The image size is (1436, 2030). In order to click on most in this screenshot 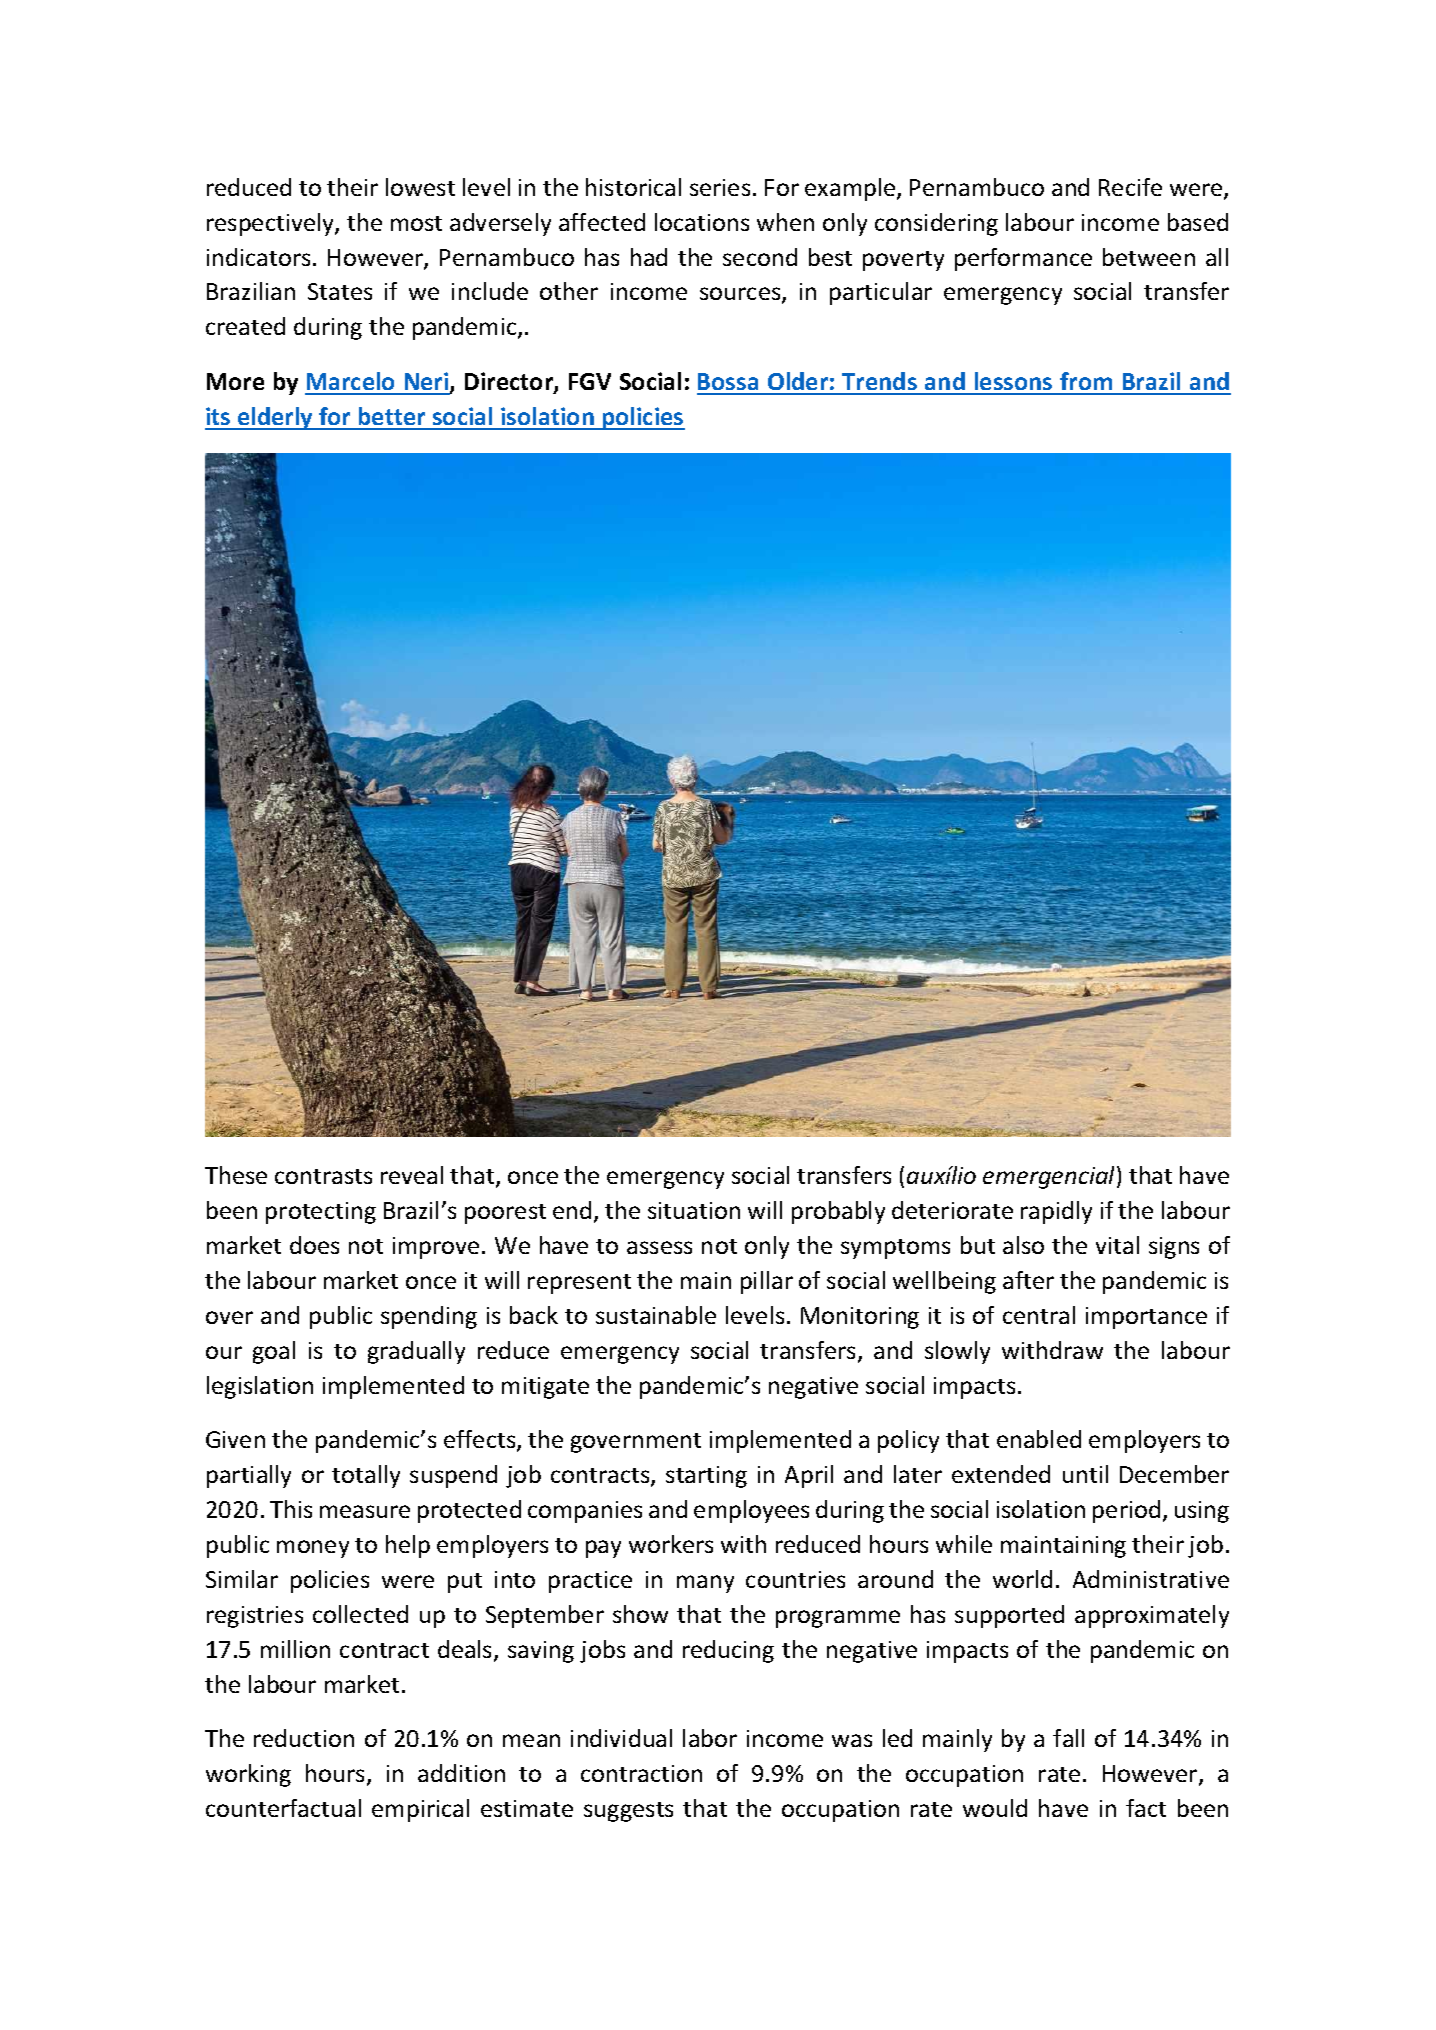, I will do `click(416, 223)`.
